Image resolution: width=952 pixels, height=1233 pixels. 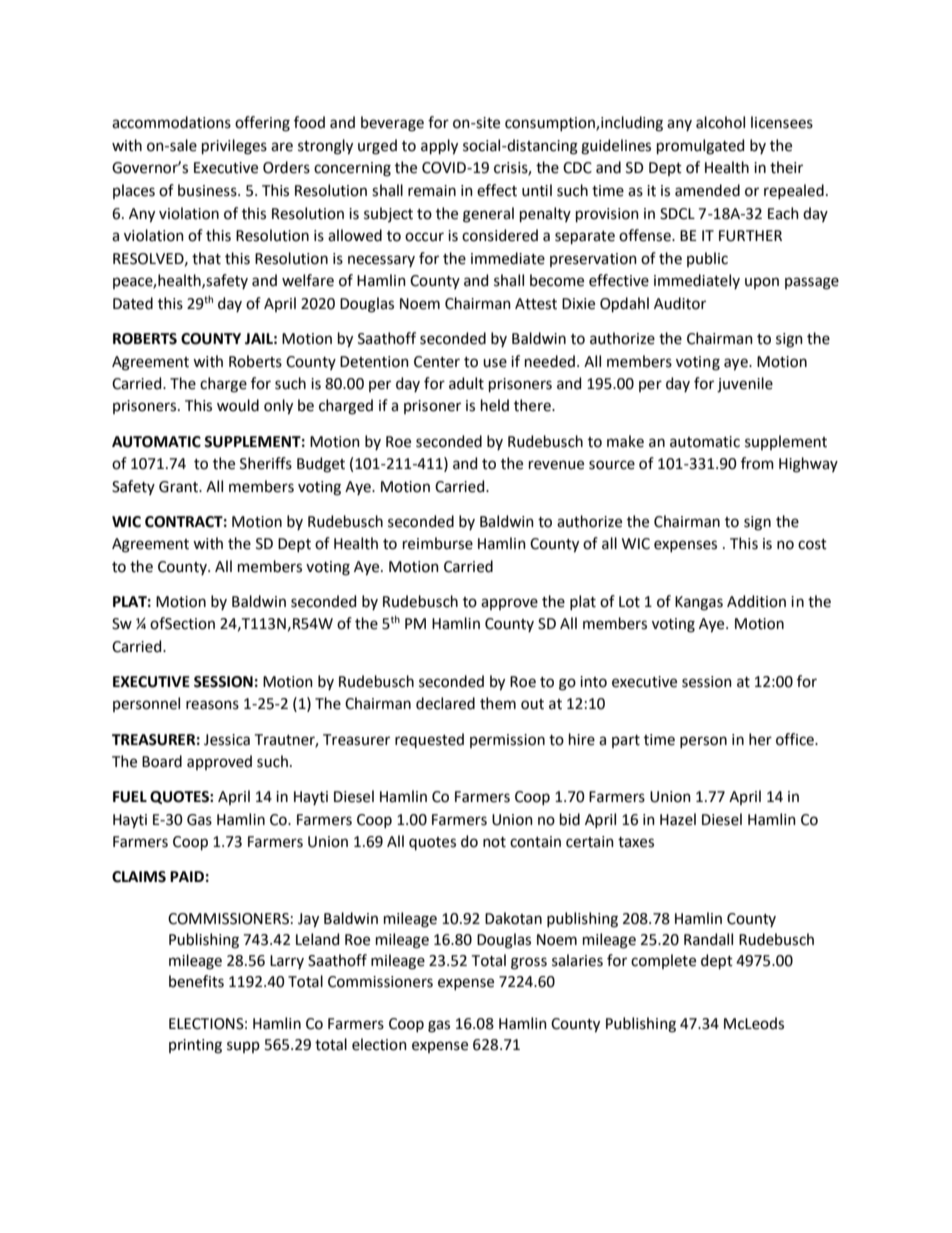 What do you see at coordinates (179, 487) in the document?
I see `Grant` at bounding box center [179, 487].
